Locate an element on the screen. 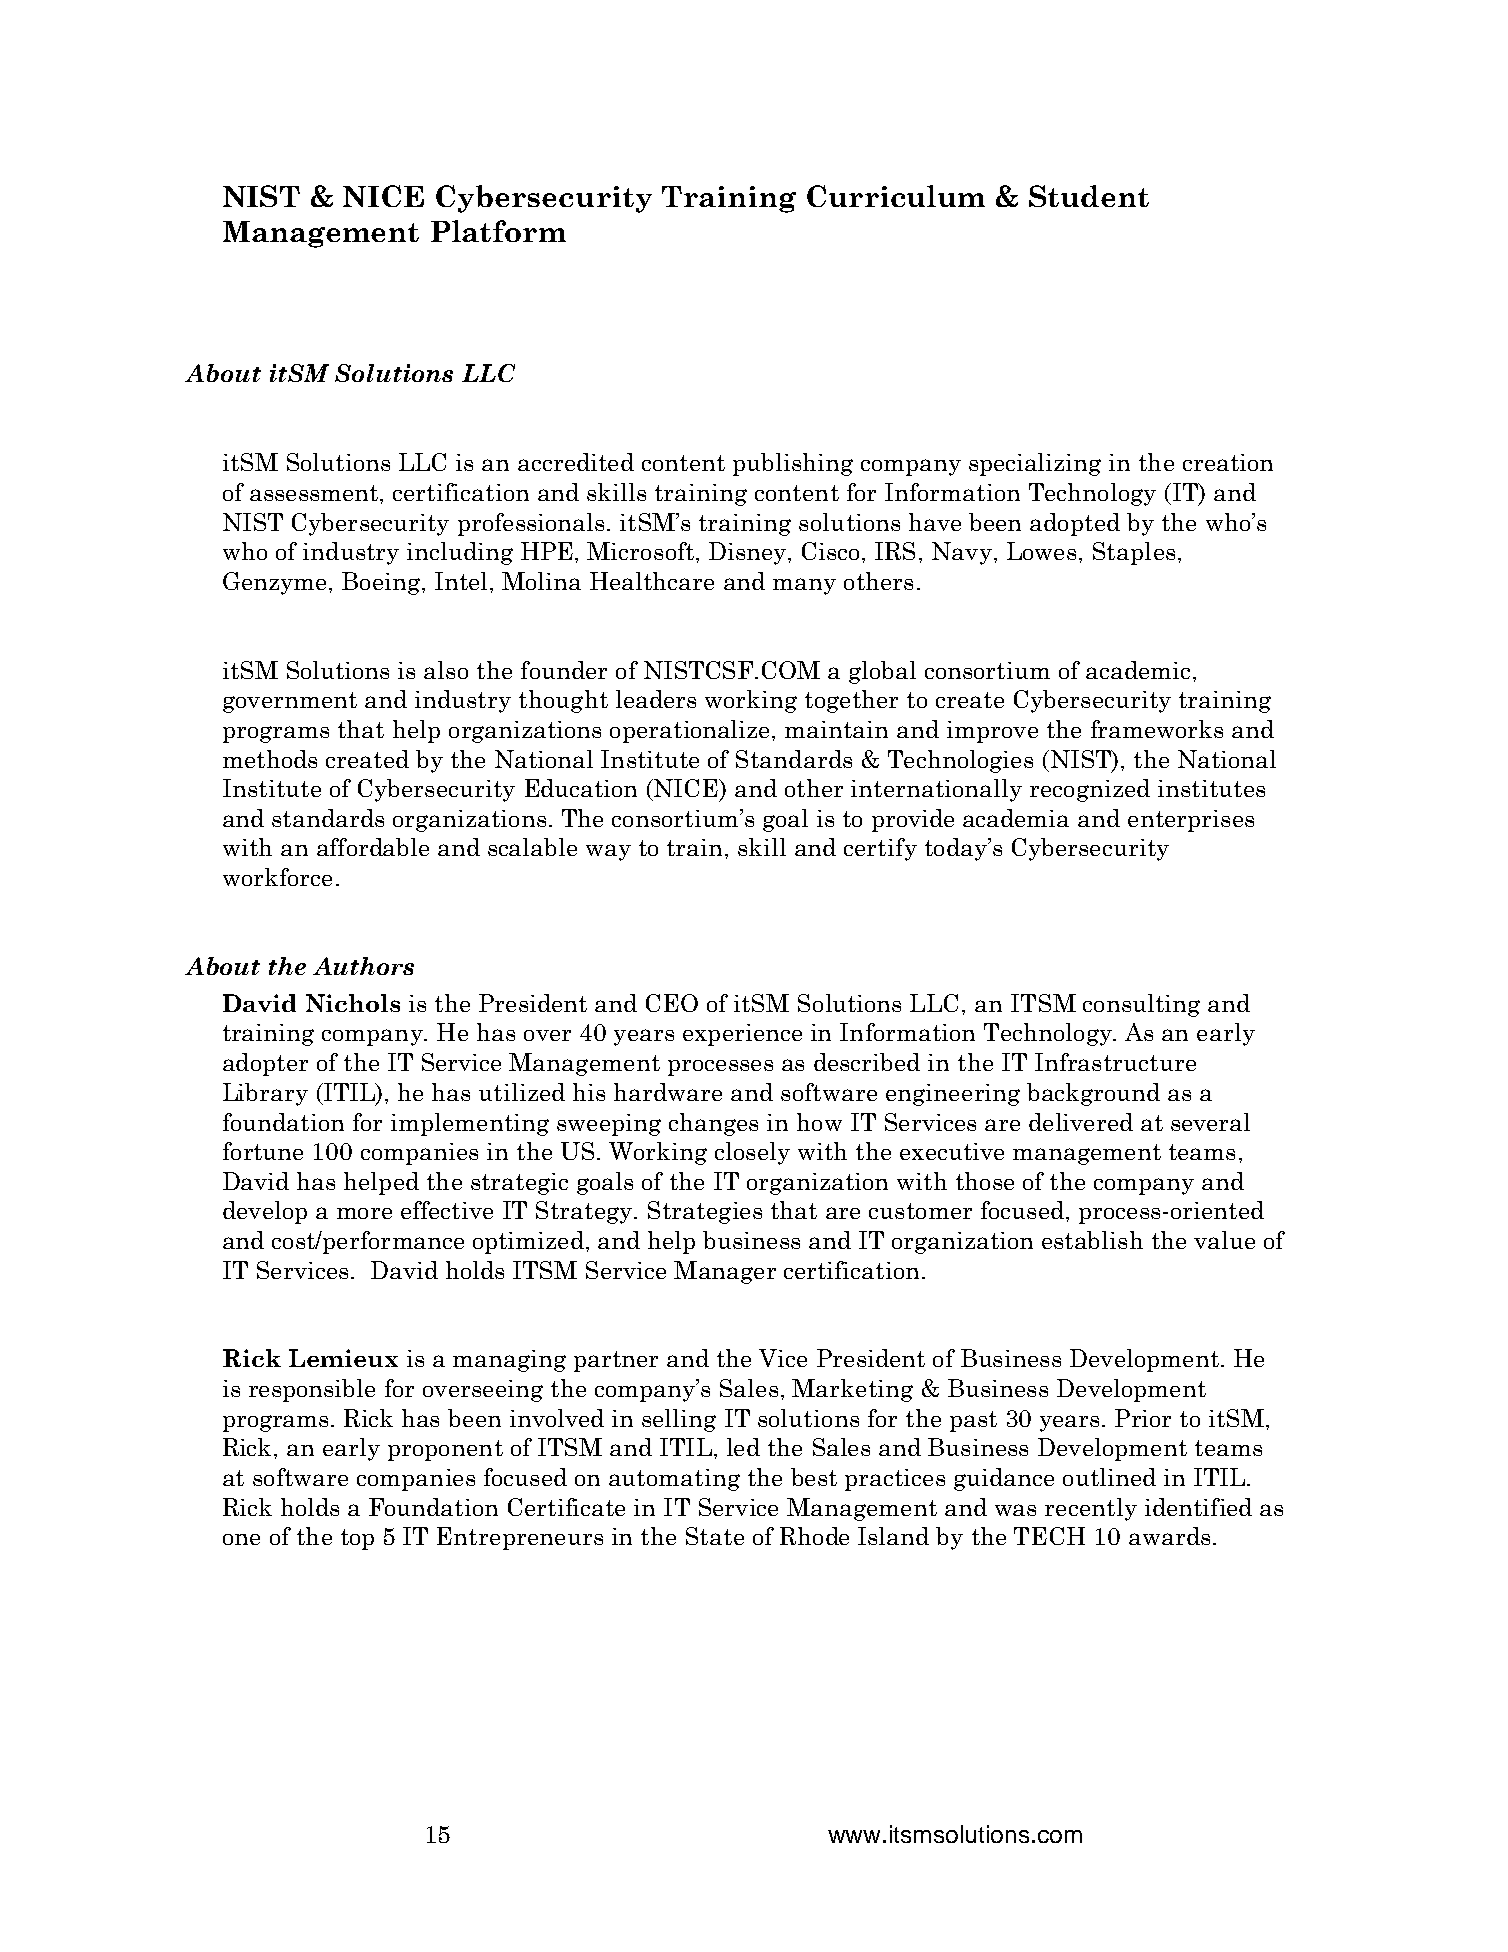 This screenshot has height=1952, width=1508. Student is located at coordinates (1089, 196).
